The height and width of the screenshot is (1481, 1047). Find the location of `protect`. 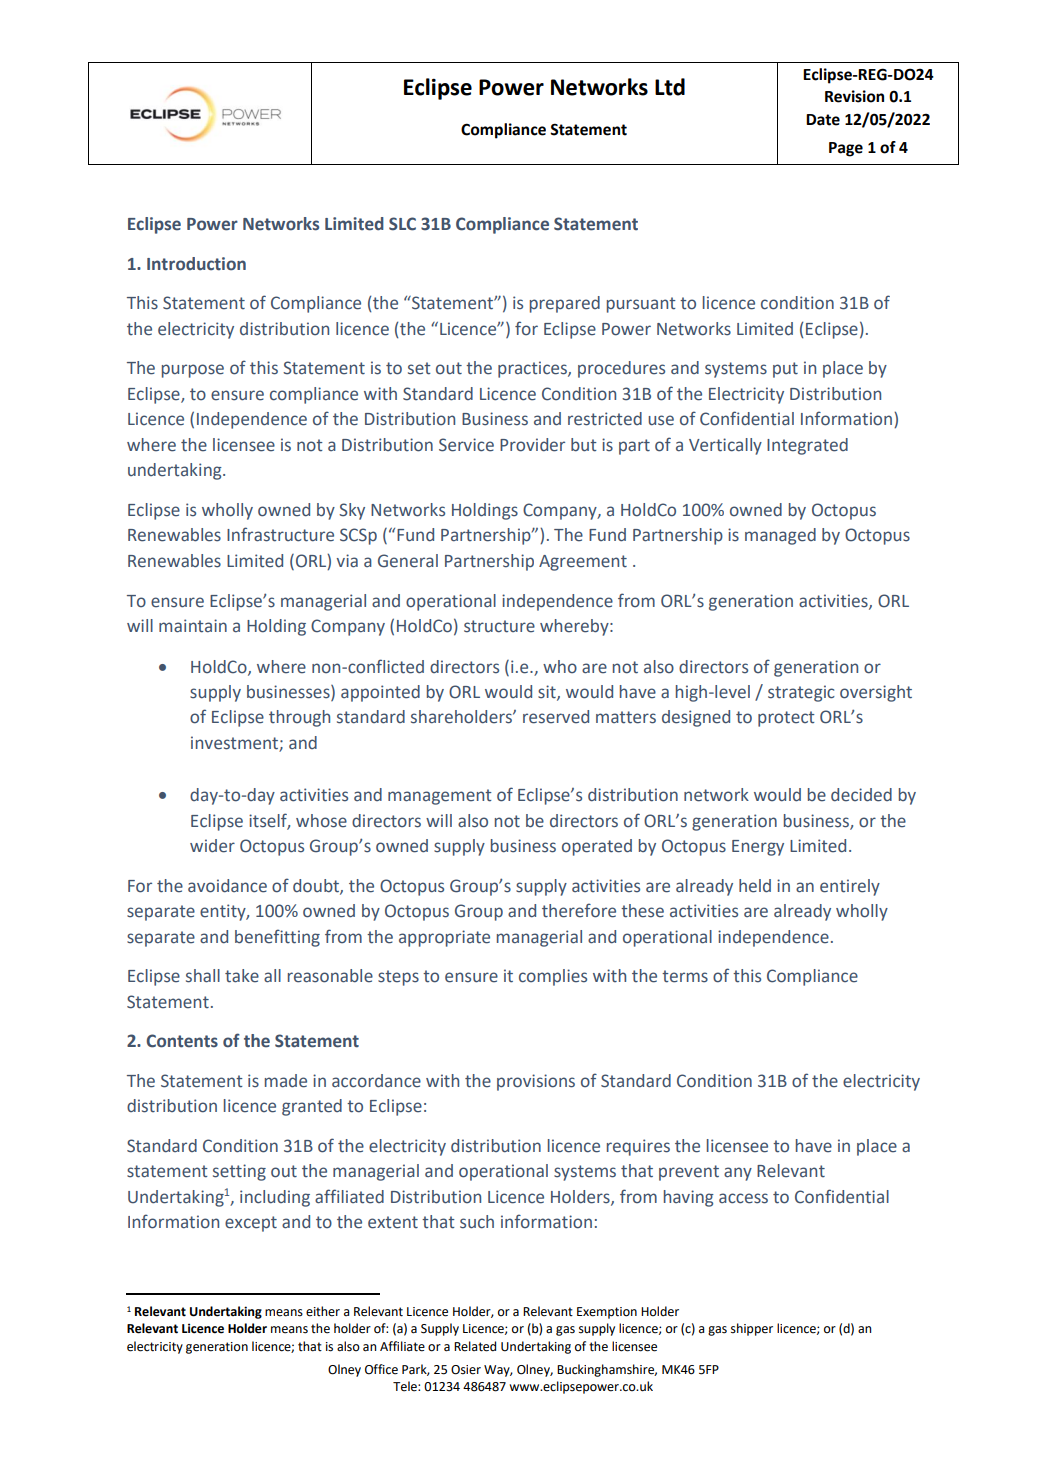

protect is located at coordinates (786, 719).
